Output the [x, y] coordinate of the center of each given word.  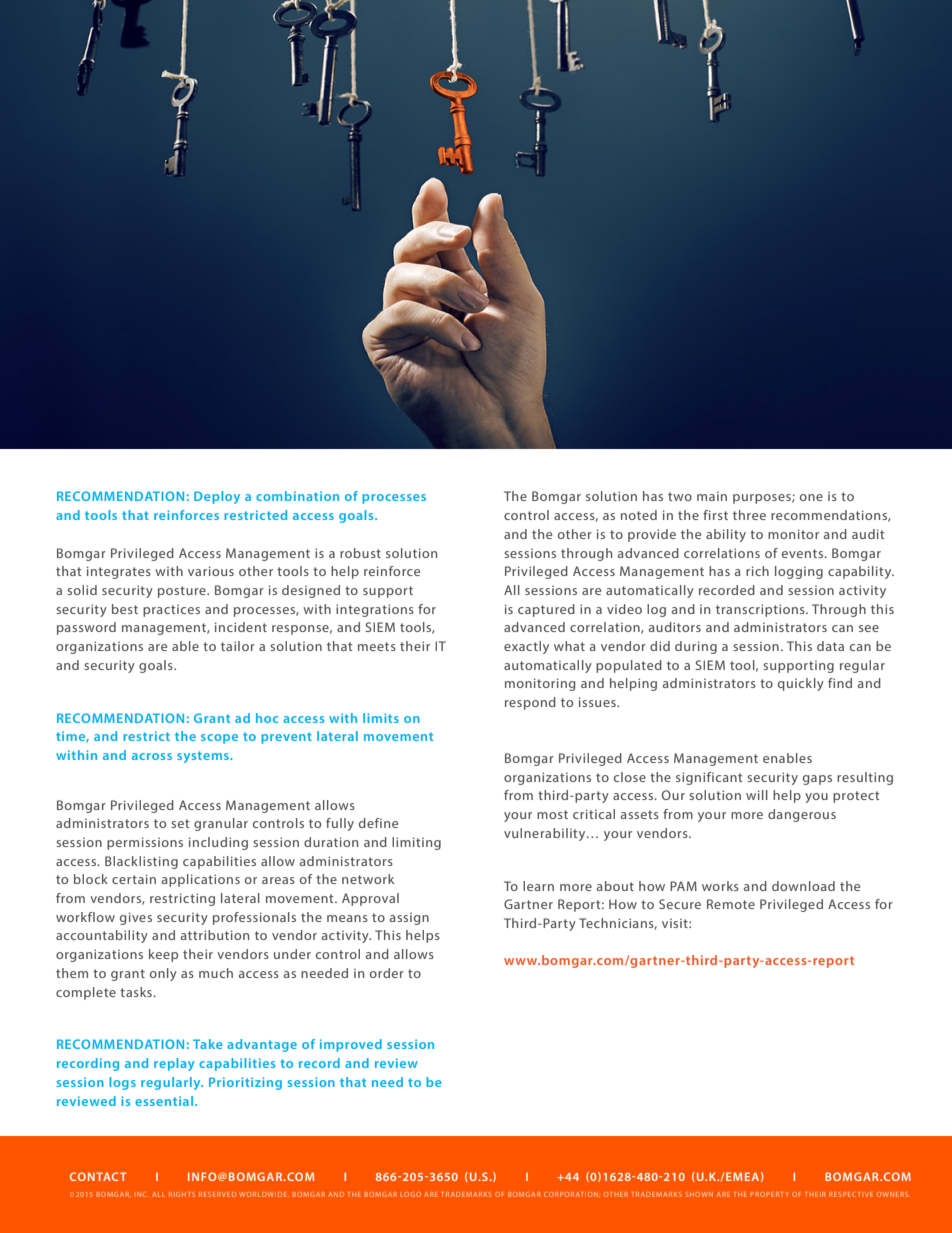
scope [219, 739]
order [387, 973]
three [749, 515]
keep [163, 955]
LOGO [411, 1194]
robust [360, 553]
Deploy [217, 497]
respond [530, 703]
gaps [817, 780]
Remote [731, 904]
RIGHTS [182, 1194]
